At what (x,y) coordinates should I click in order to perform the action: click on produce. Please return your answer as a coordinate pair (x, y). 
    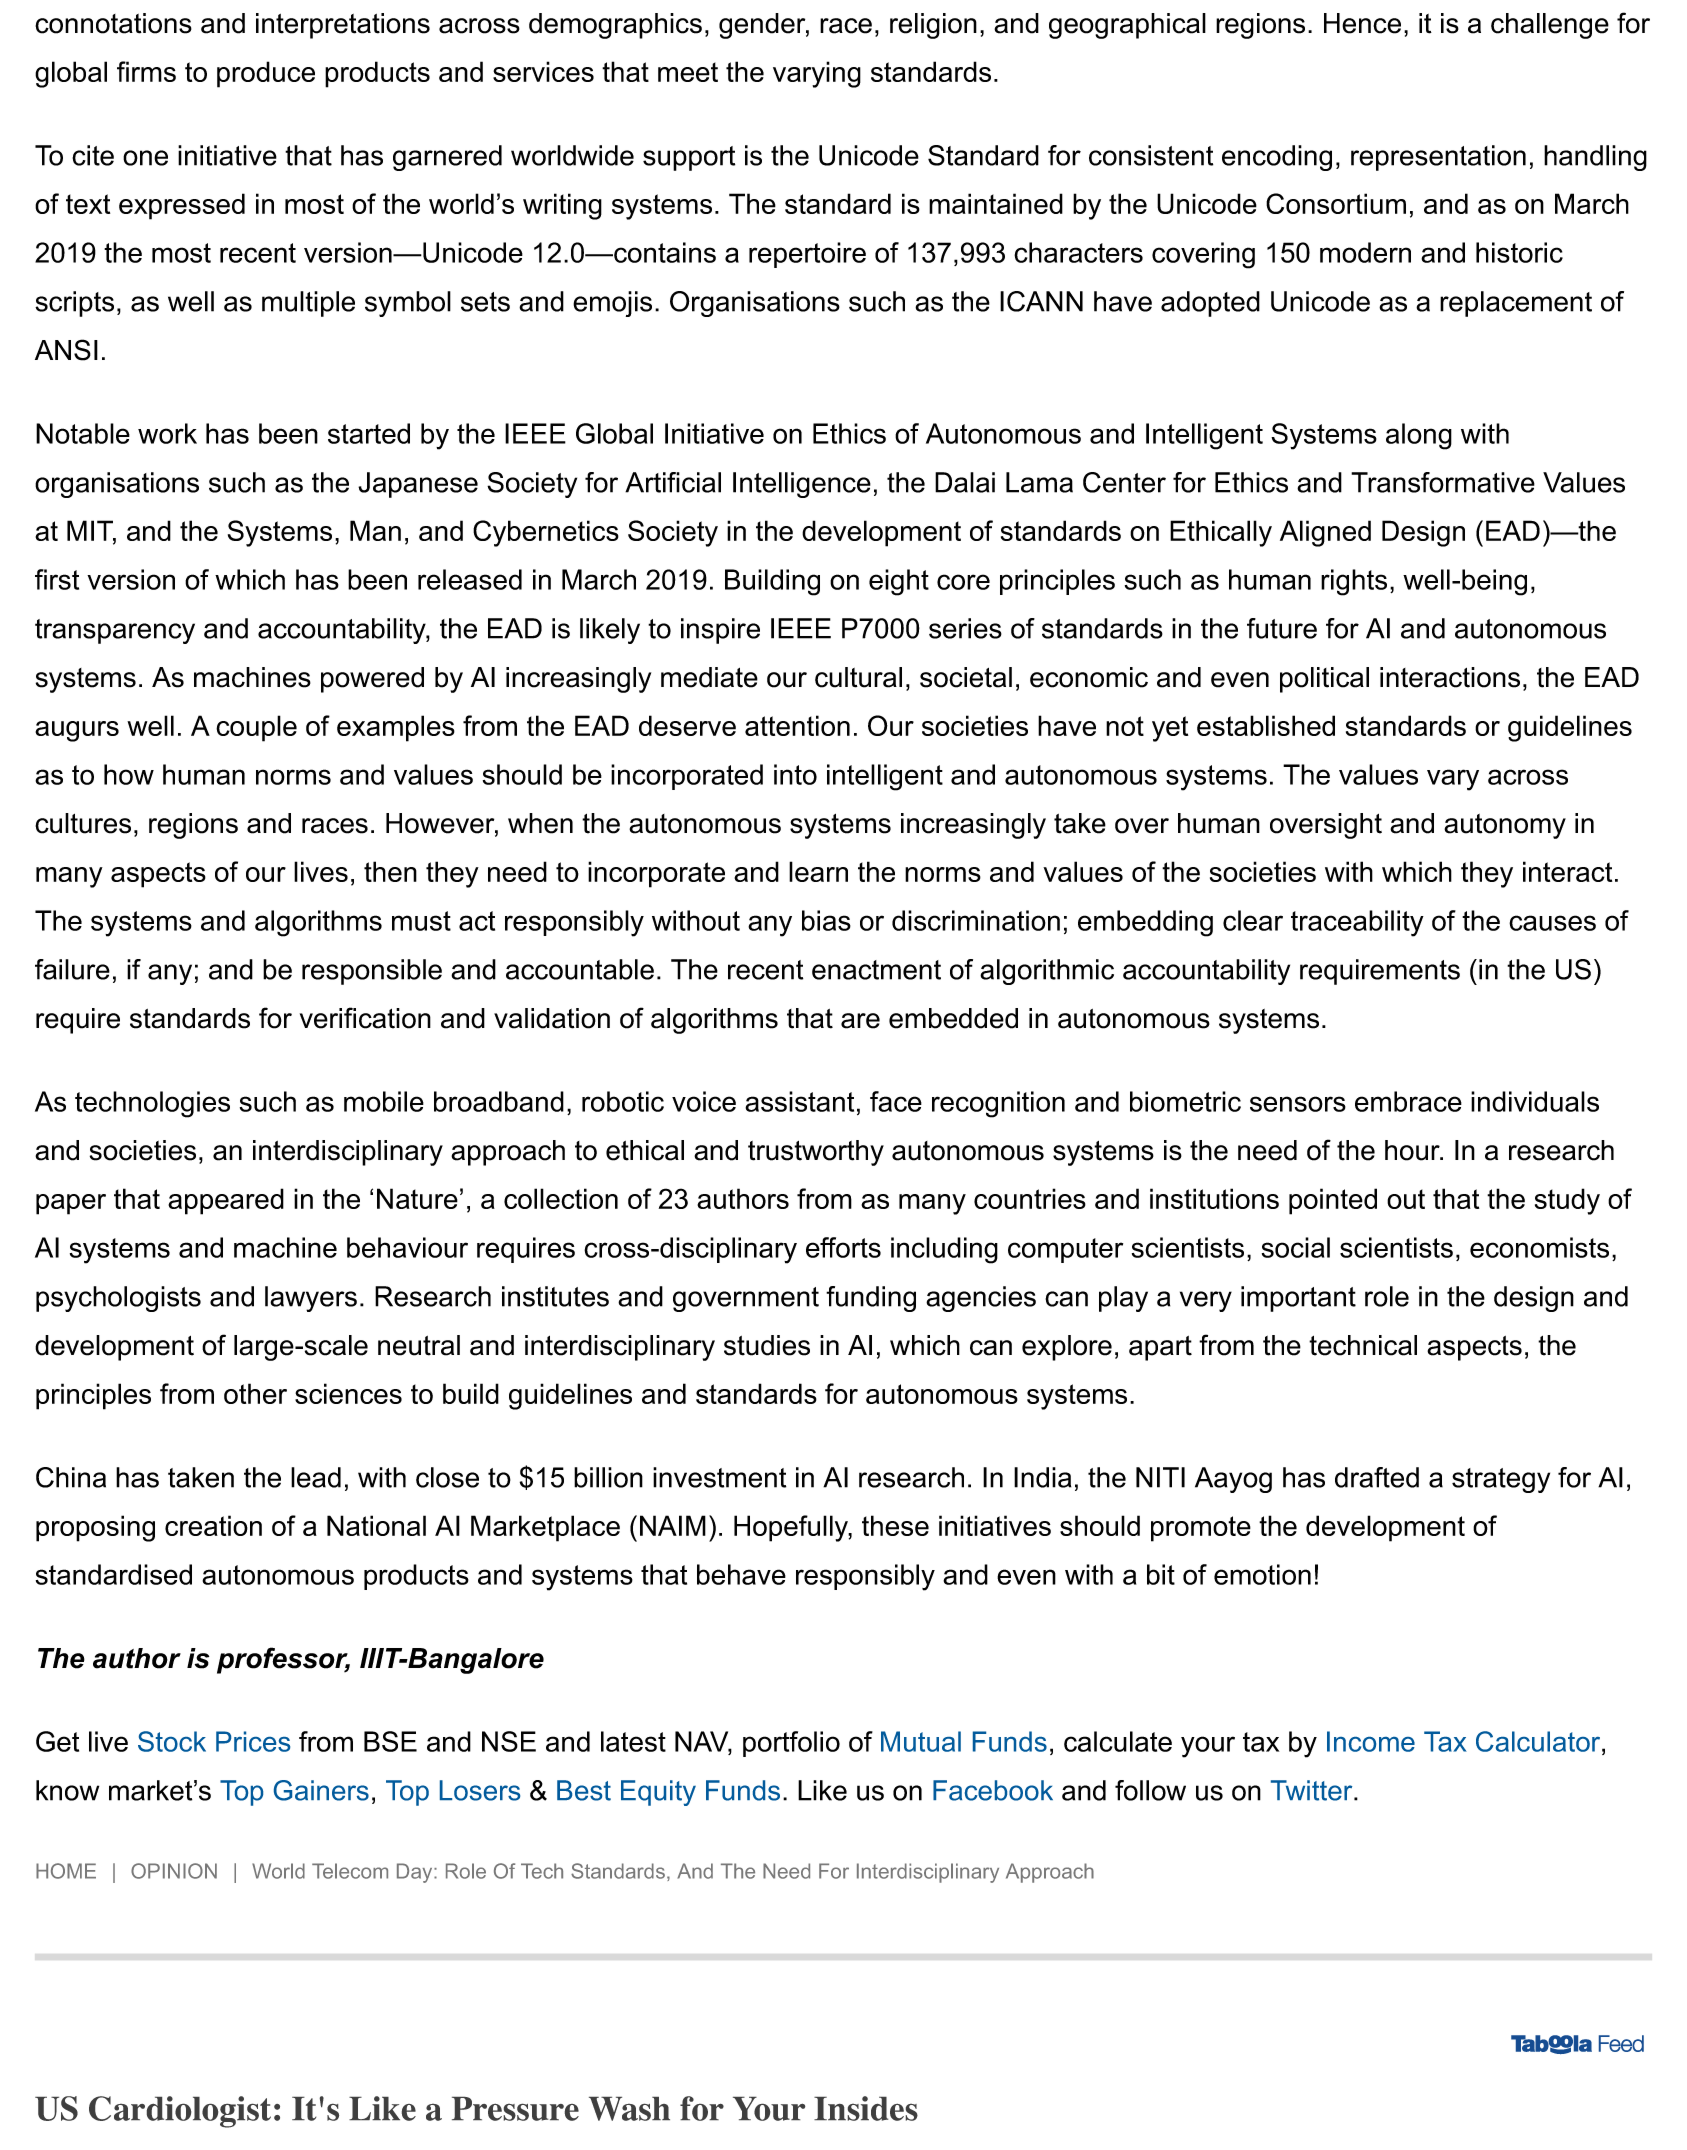
    Looking at the image, I should click on (266, 74).
